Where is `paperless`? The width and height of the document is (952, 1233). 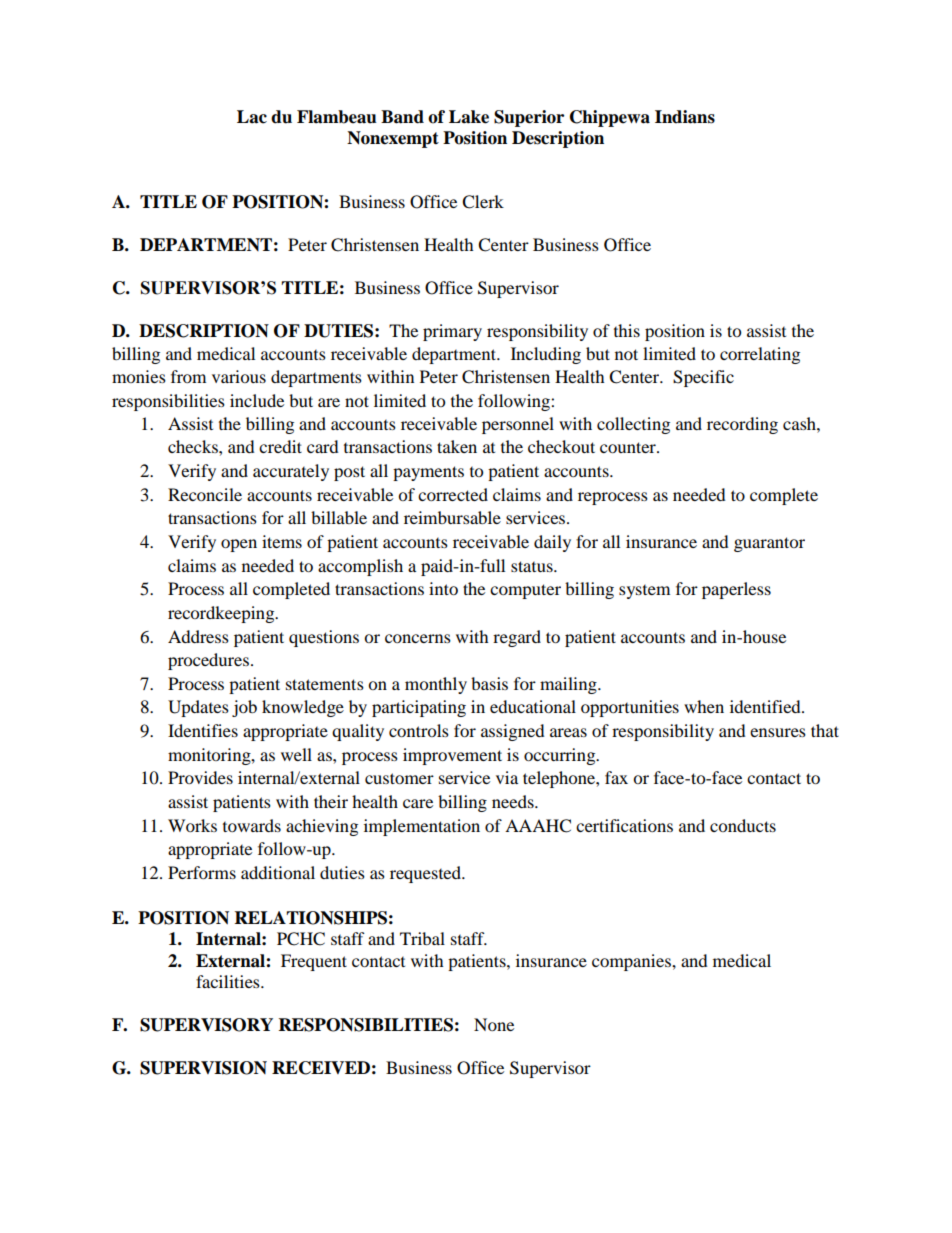 paperless is located at coordinates (736, 590).
